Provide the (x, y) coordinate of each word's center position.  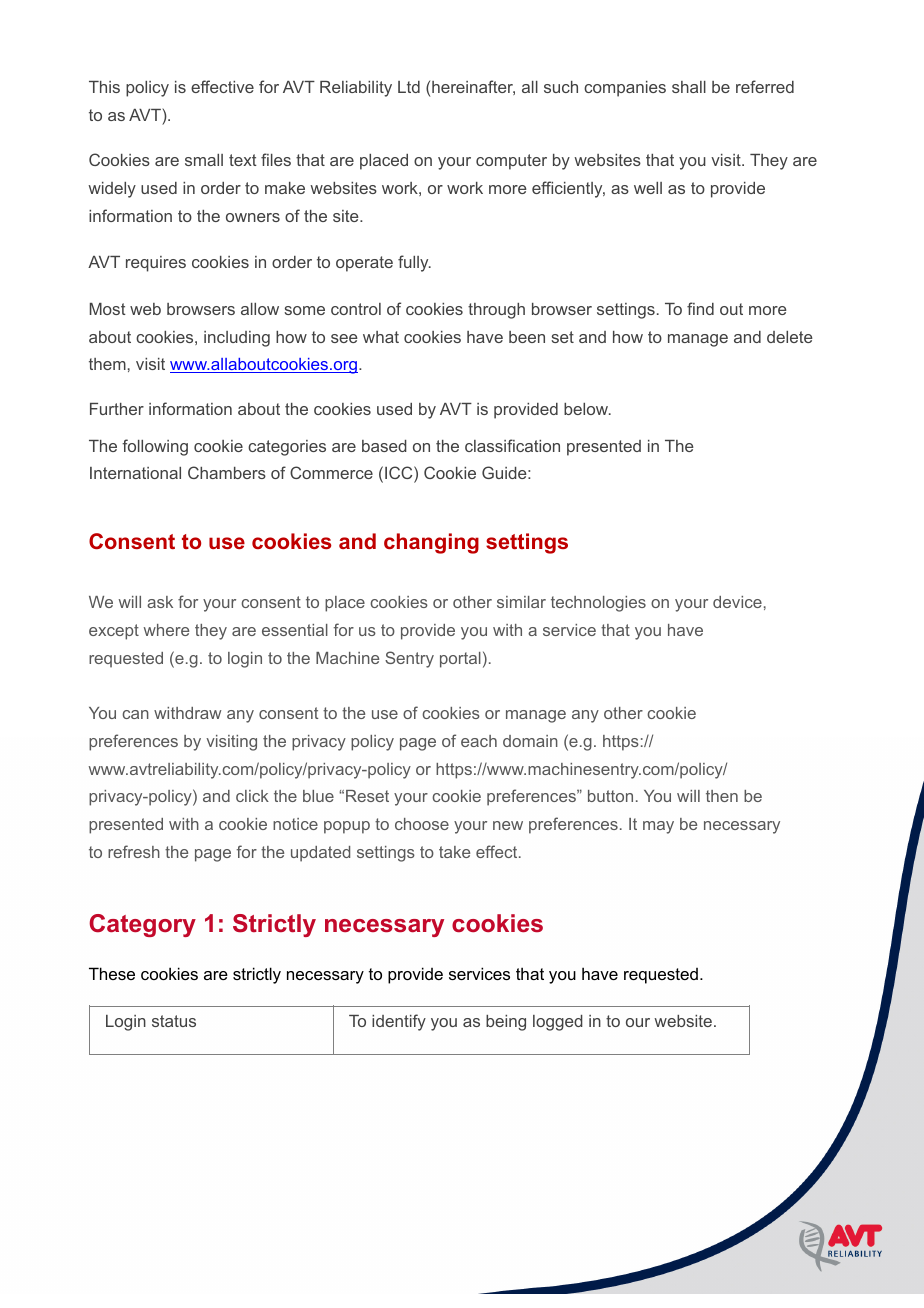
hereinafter (473, 87)
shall (689, 87)
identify (399, 1022)
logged (558, 1023)
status (174, 1021)
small (204, 160)
